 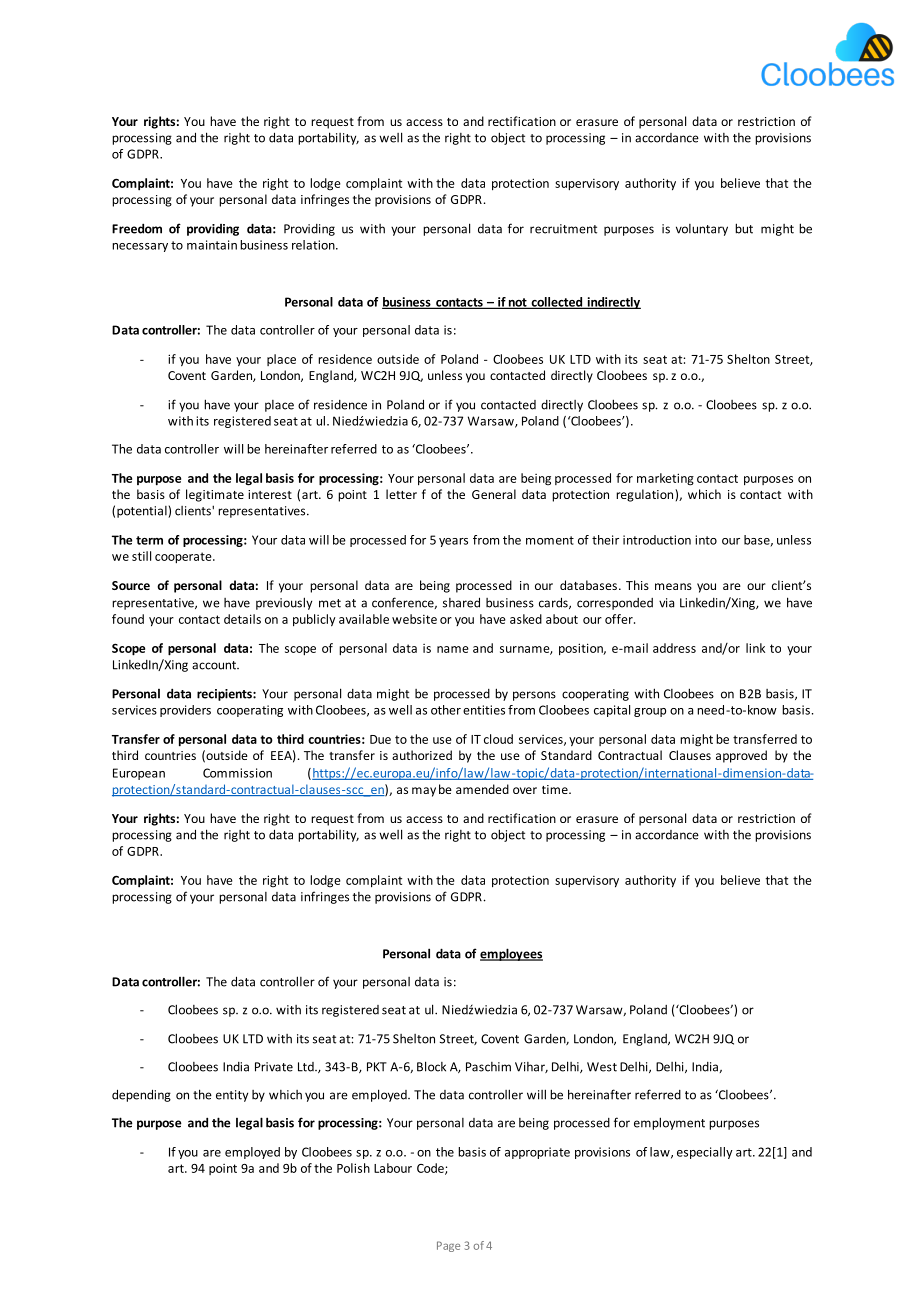 I want to click on time, so click(x=556, y=789).
